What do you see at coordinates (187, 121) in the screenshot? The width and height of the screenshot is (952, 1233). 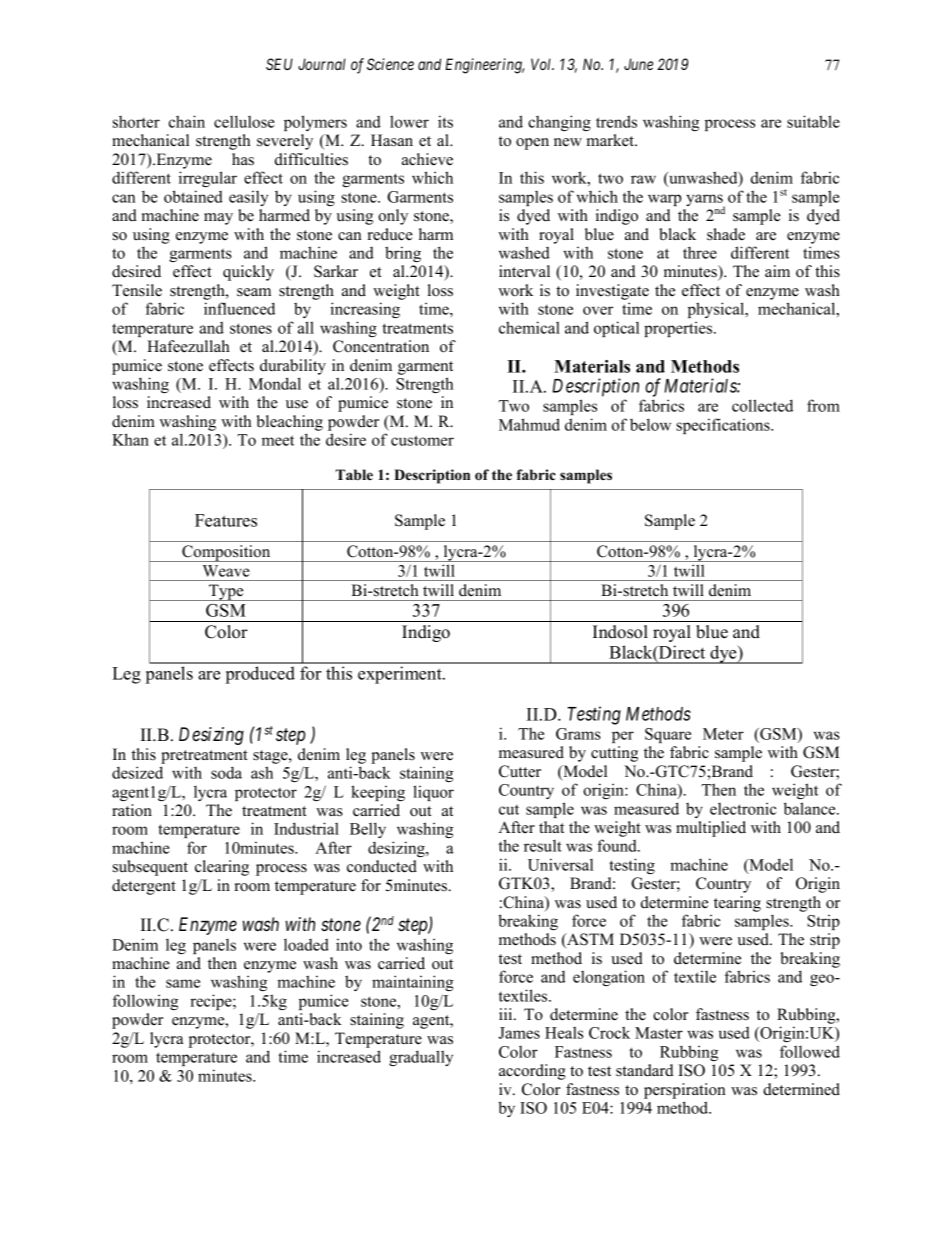 I see `chain` at bounding box center [187, 121].
